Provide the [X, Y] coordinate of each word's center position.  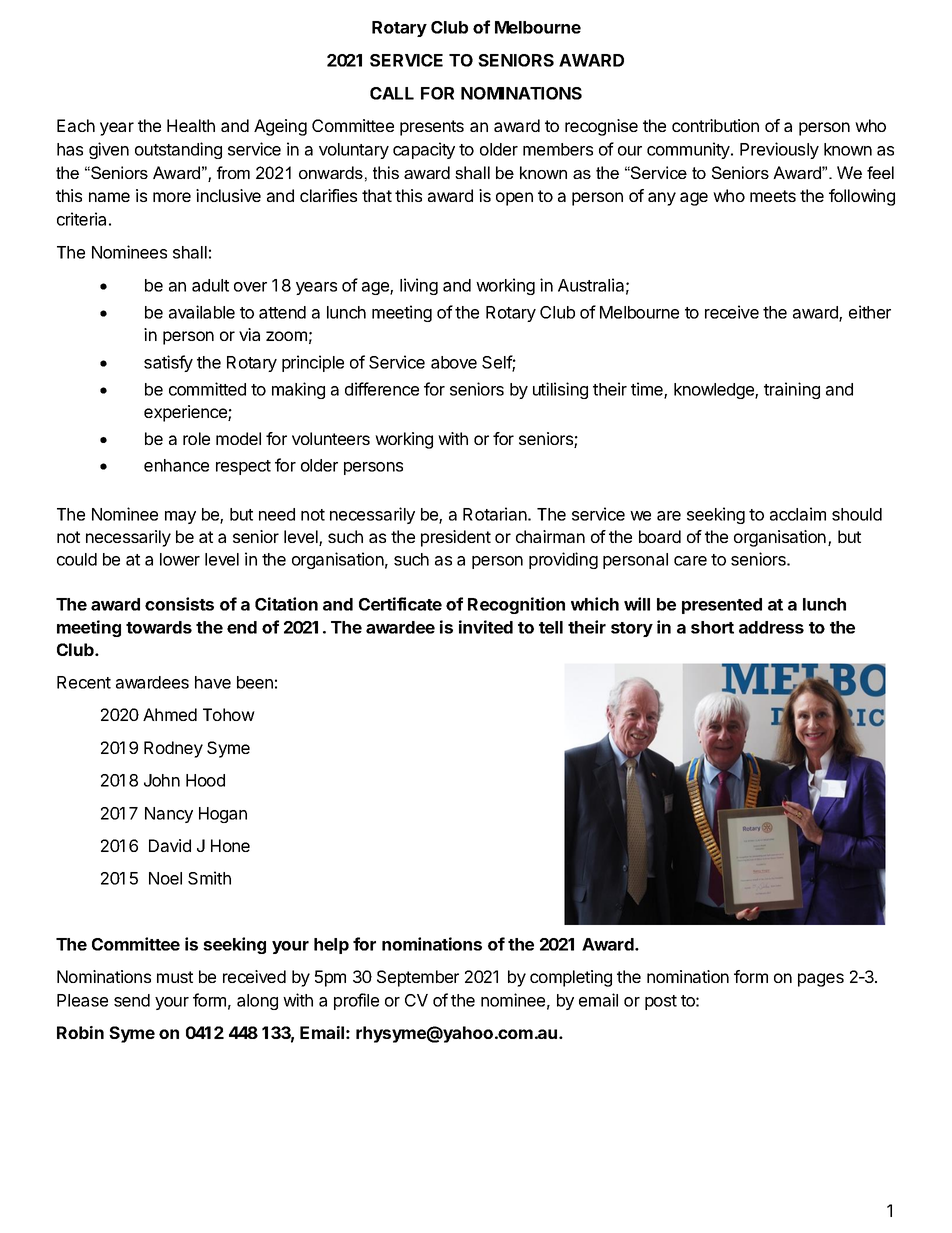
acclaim [798, 514]
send [132, 1000]
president [456, 538]
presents [432, 128]
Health [191, 125]
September [418, 978]
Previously [779, 150]
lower [180, 559]
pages [821, 980]
